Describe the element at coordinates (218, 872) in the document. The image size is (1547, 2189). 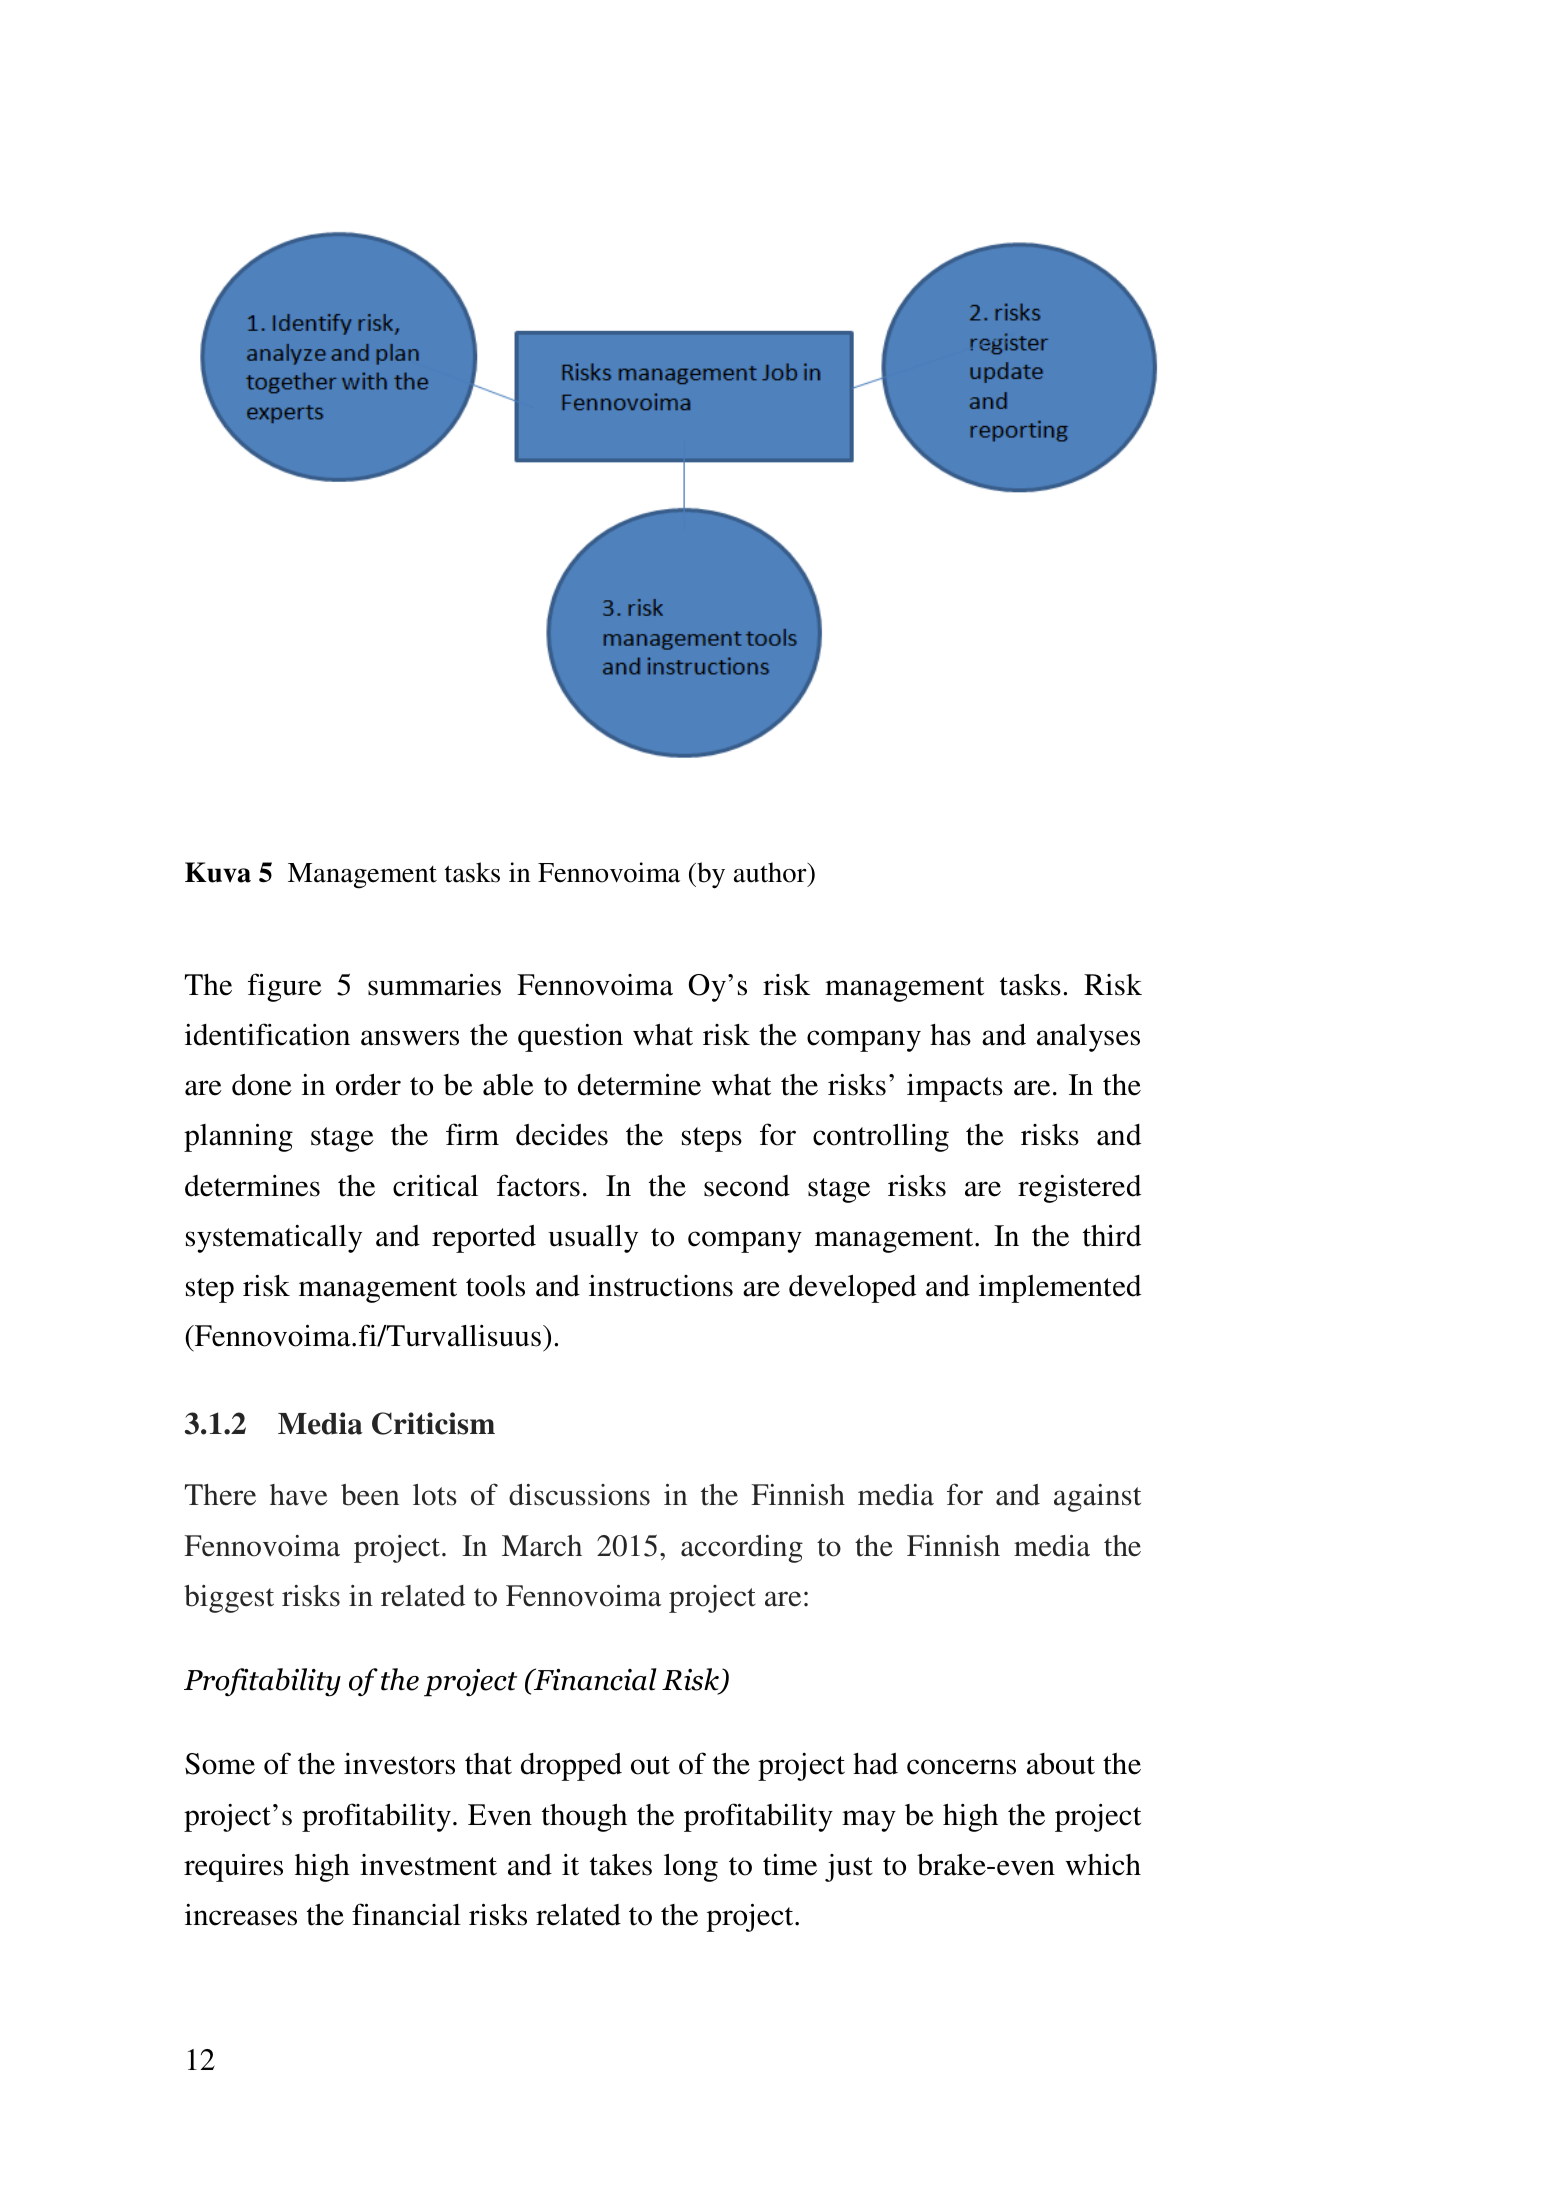
I see `Kuva` at that location.
